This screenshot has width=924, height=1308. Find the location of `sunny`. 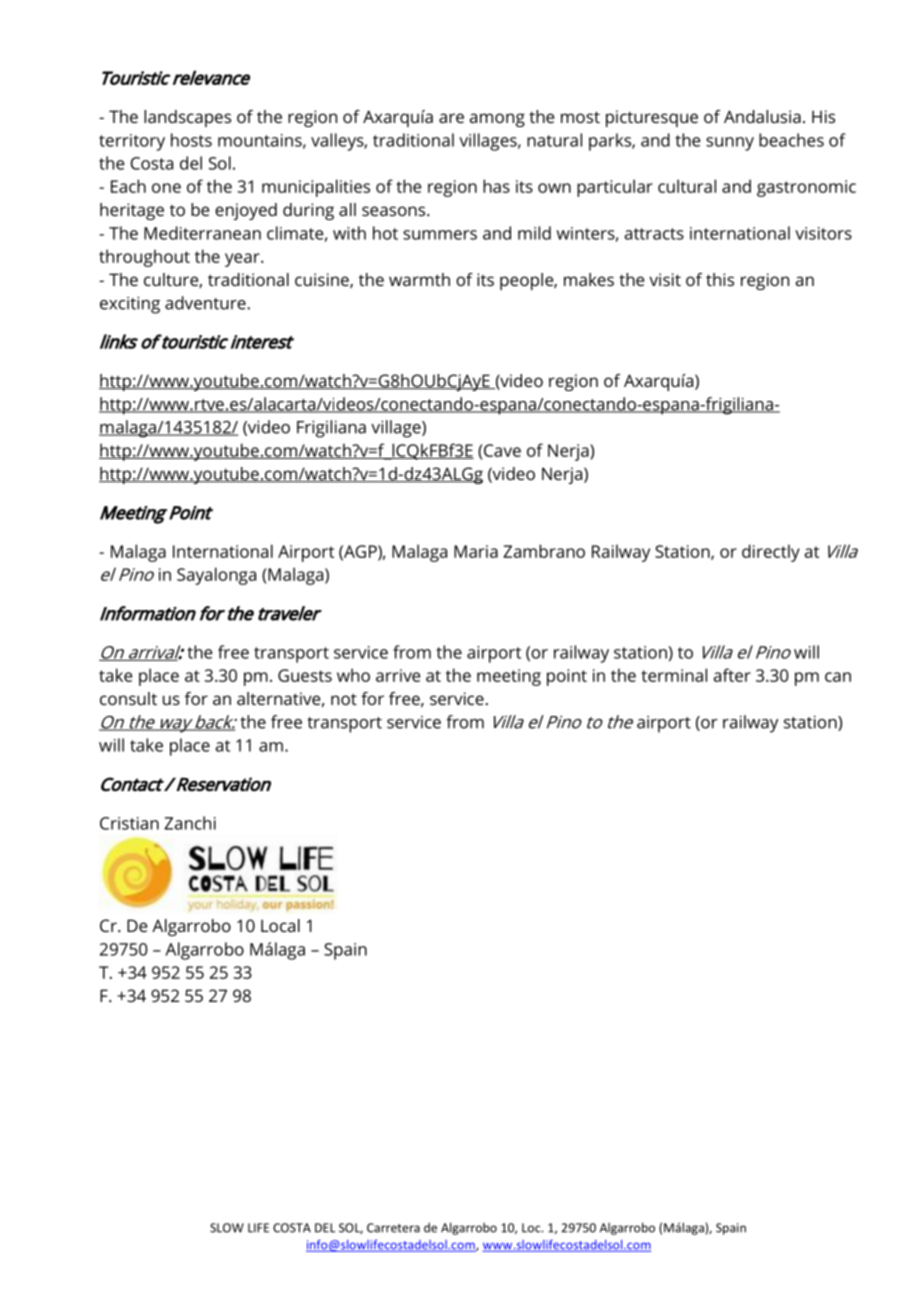

sunny is located at coordinates (730, 144).
